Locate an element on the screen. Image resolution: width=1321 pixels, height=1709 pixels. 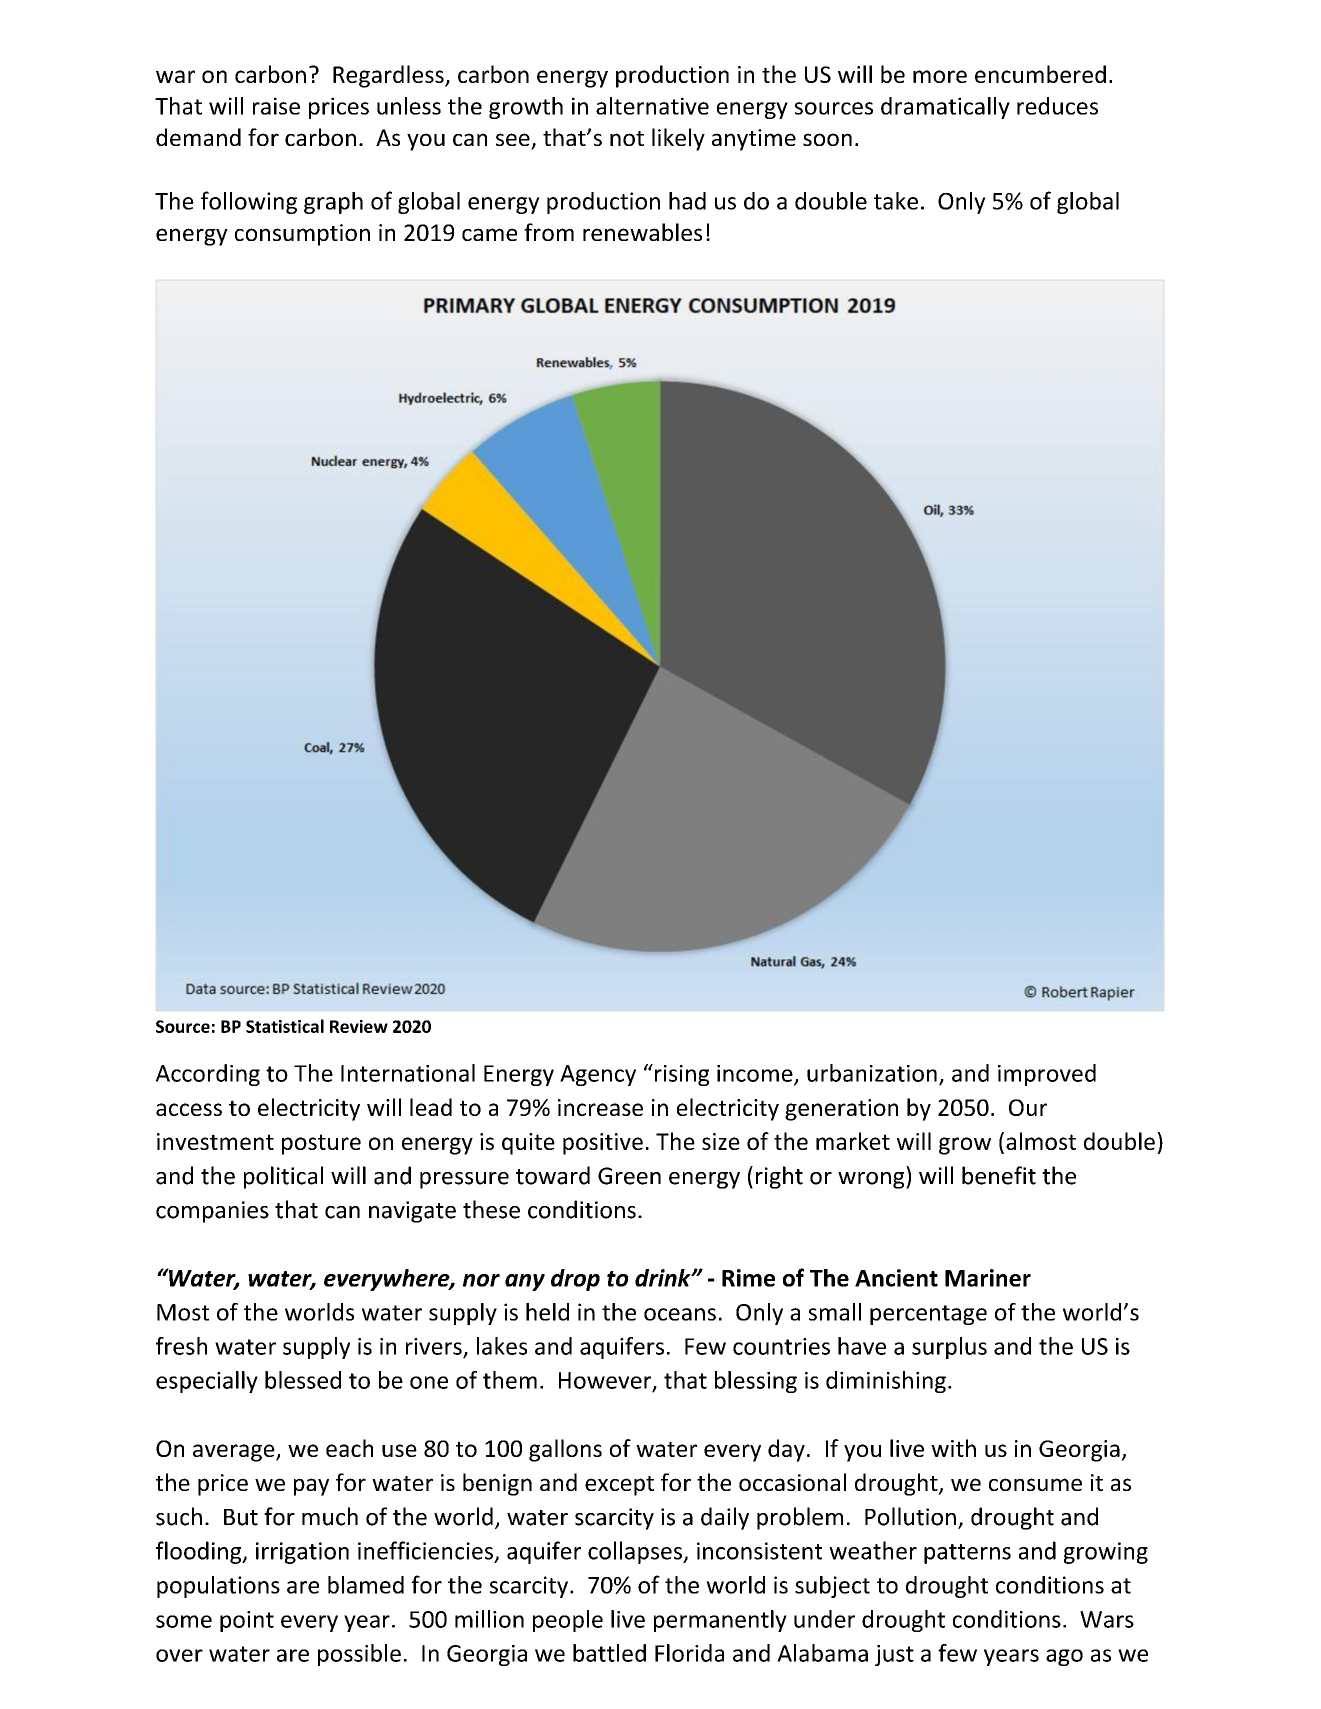
dramatically is located at coordinates (945, 108).
